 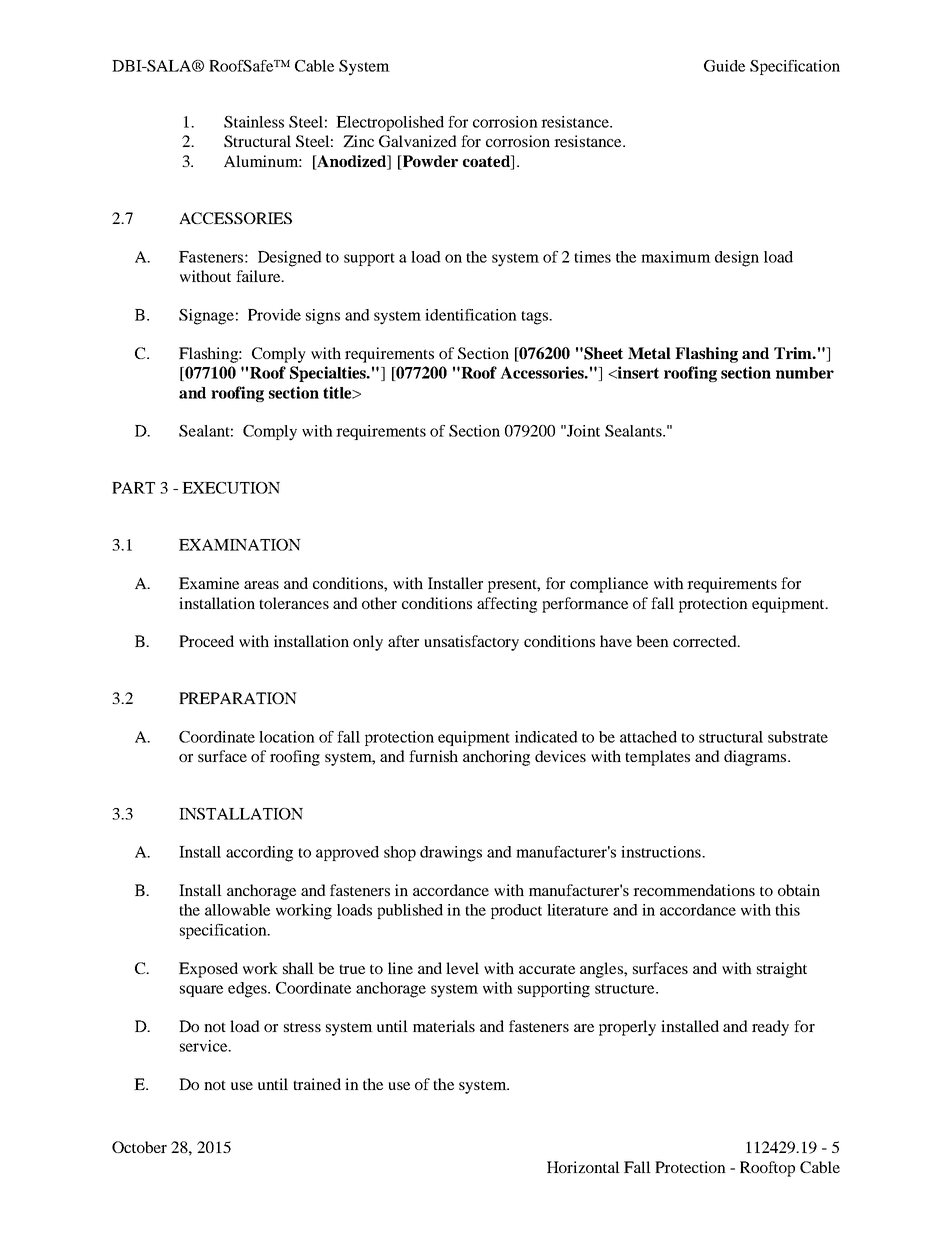 I want to click on anchoring, so click(x=496, y=758).
